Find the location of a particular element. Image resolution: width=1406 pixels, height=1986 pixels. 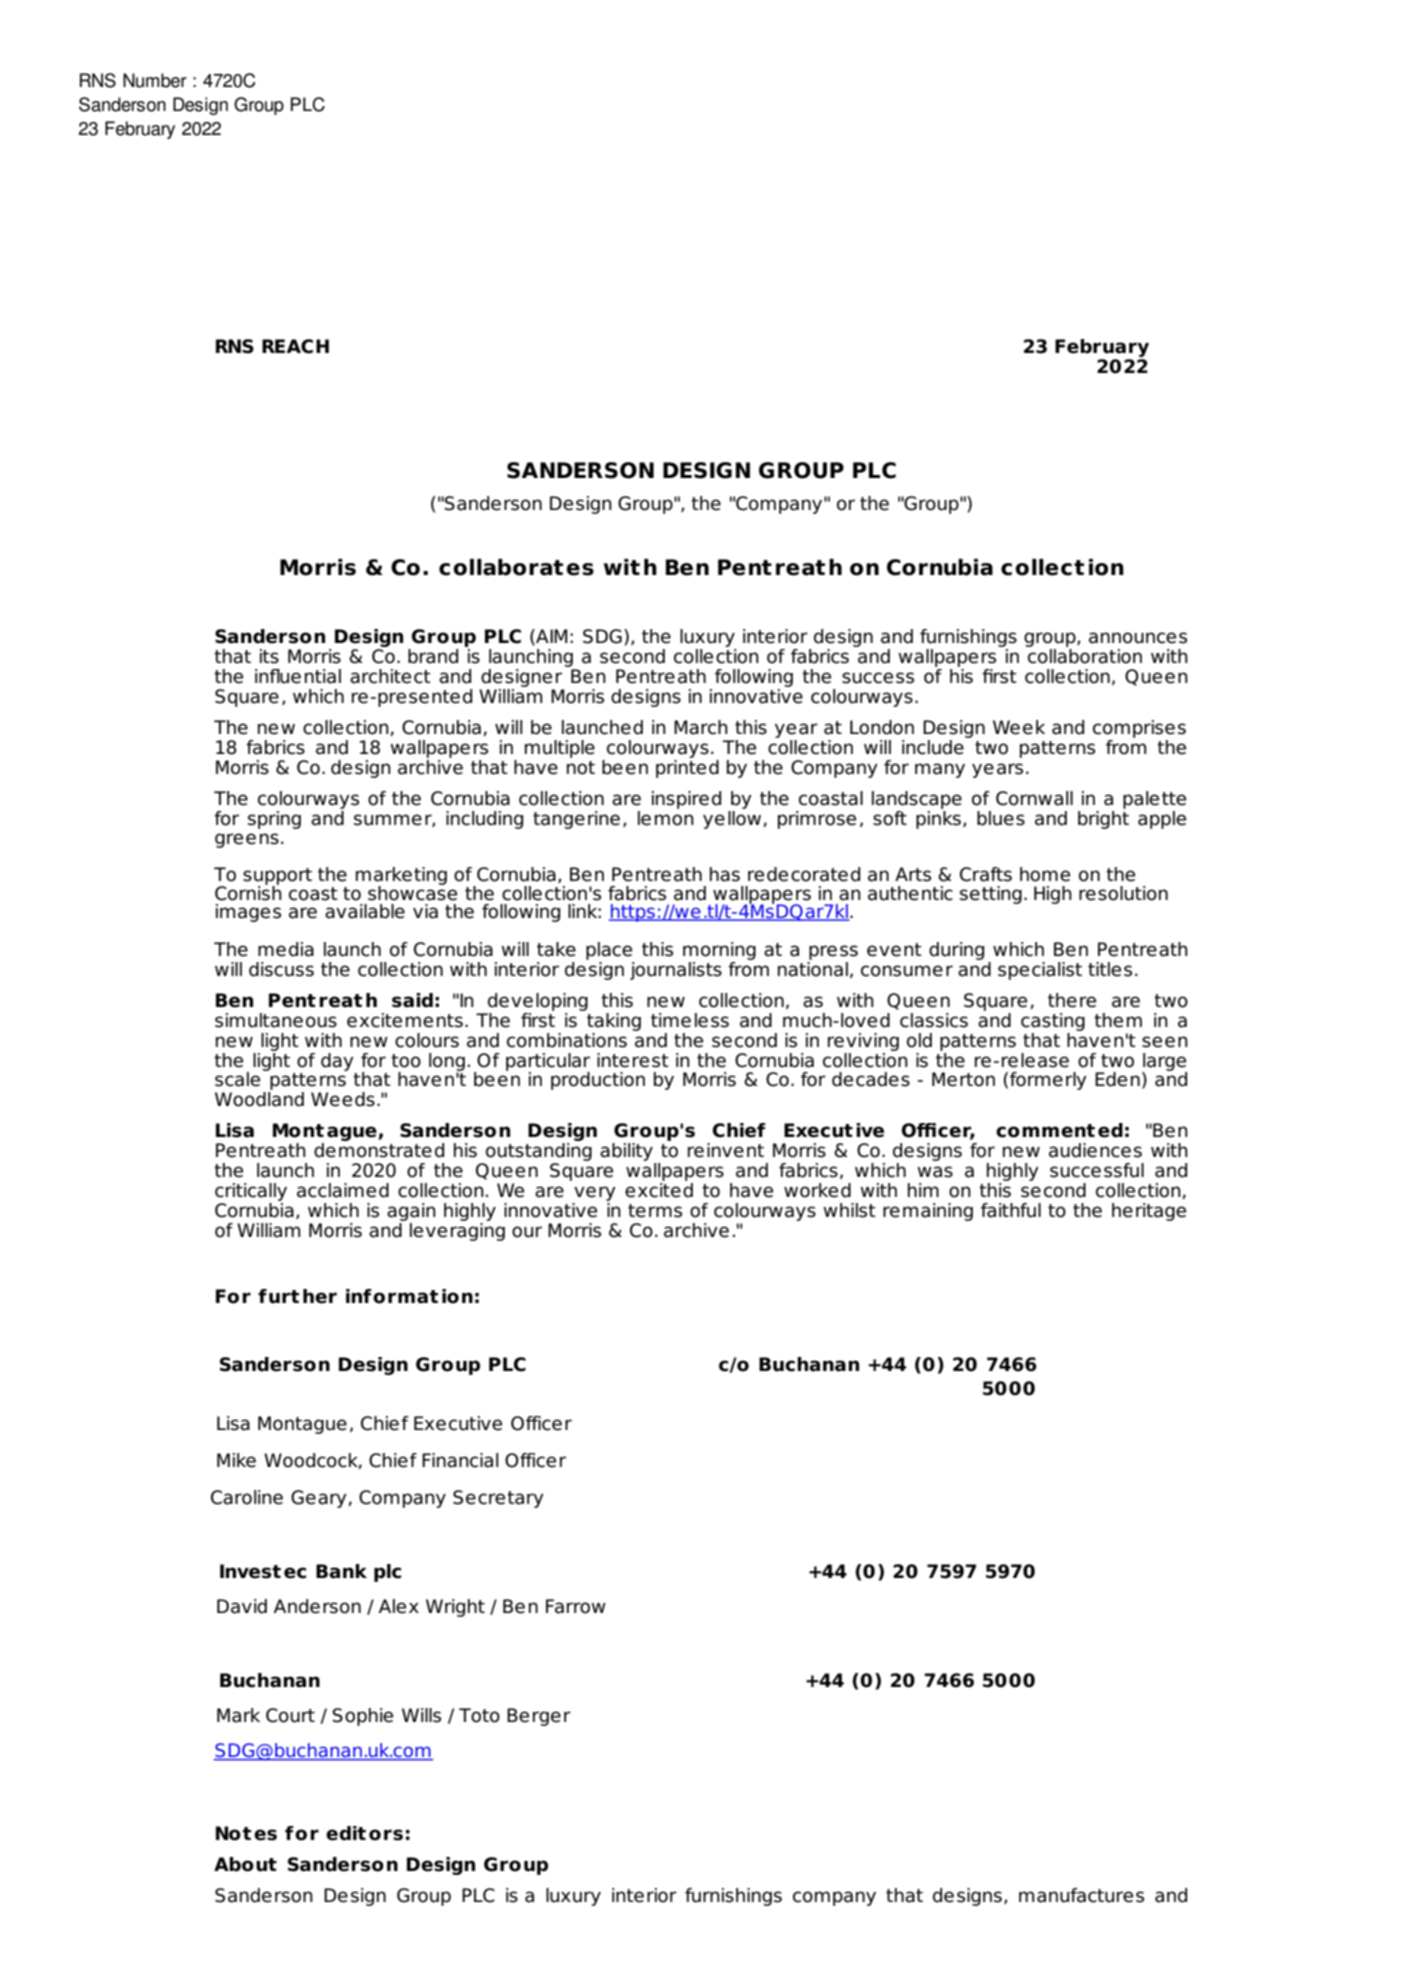

spring is located at coordinates (274, 820).
